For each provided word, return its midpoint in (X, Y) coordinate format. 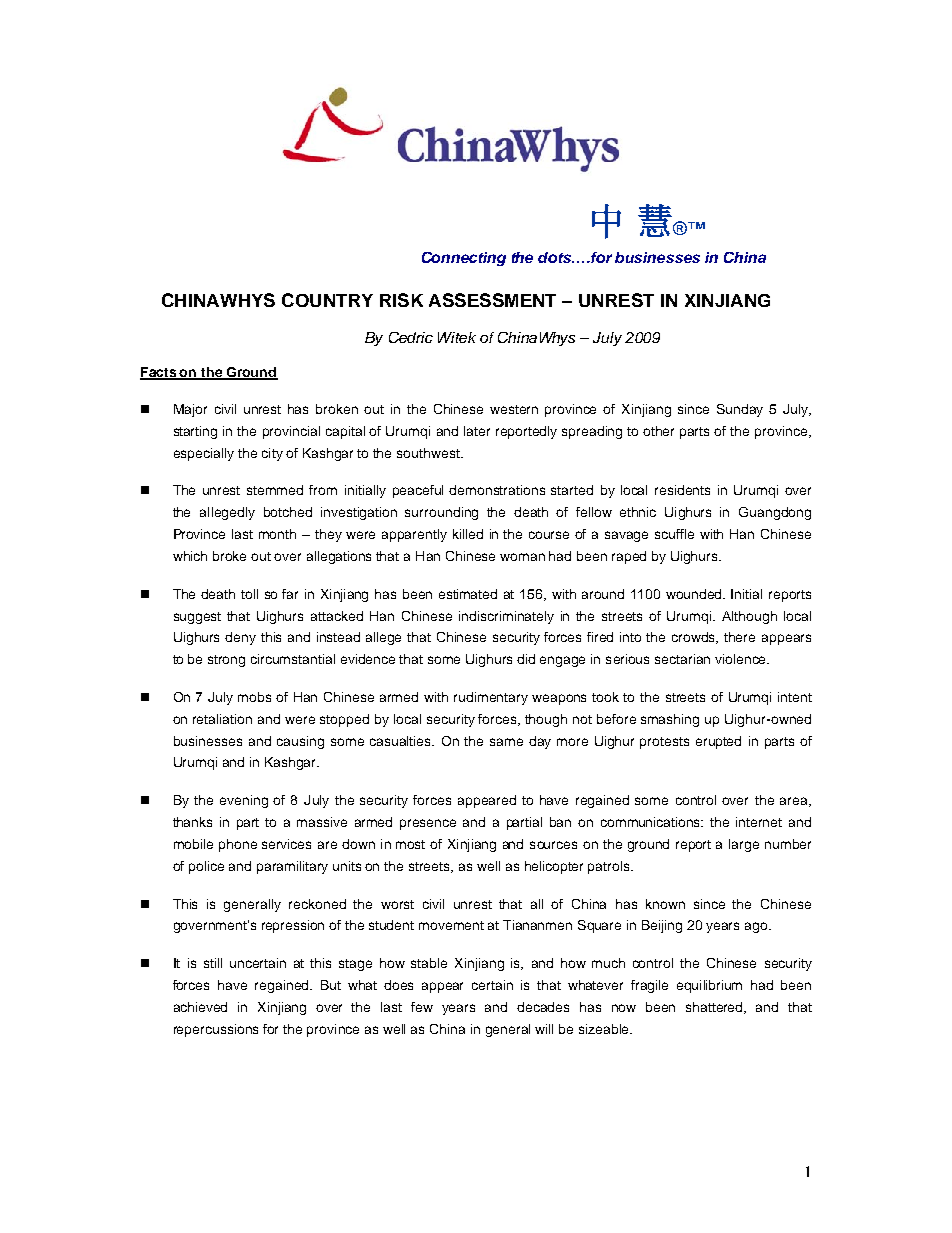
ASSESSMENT (492, 300)
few (422, 1007)
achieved (200, 1007)
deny (240, 638)
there (739, 637)
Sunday (740, 410)
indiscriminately (506, 617)
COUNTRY (327, 300)
